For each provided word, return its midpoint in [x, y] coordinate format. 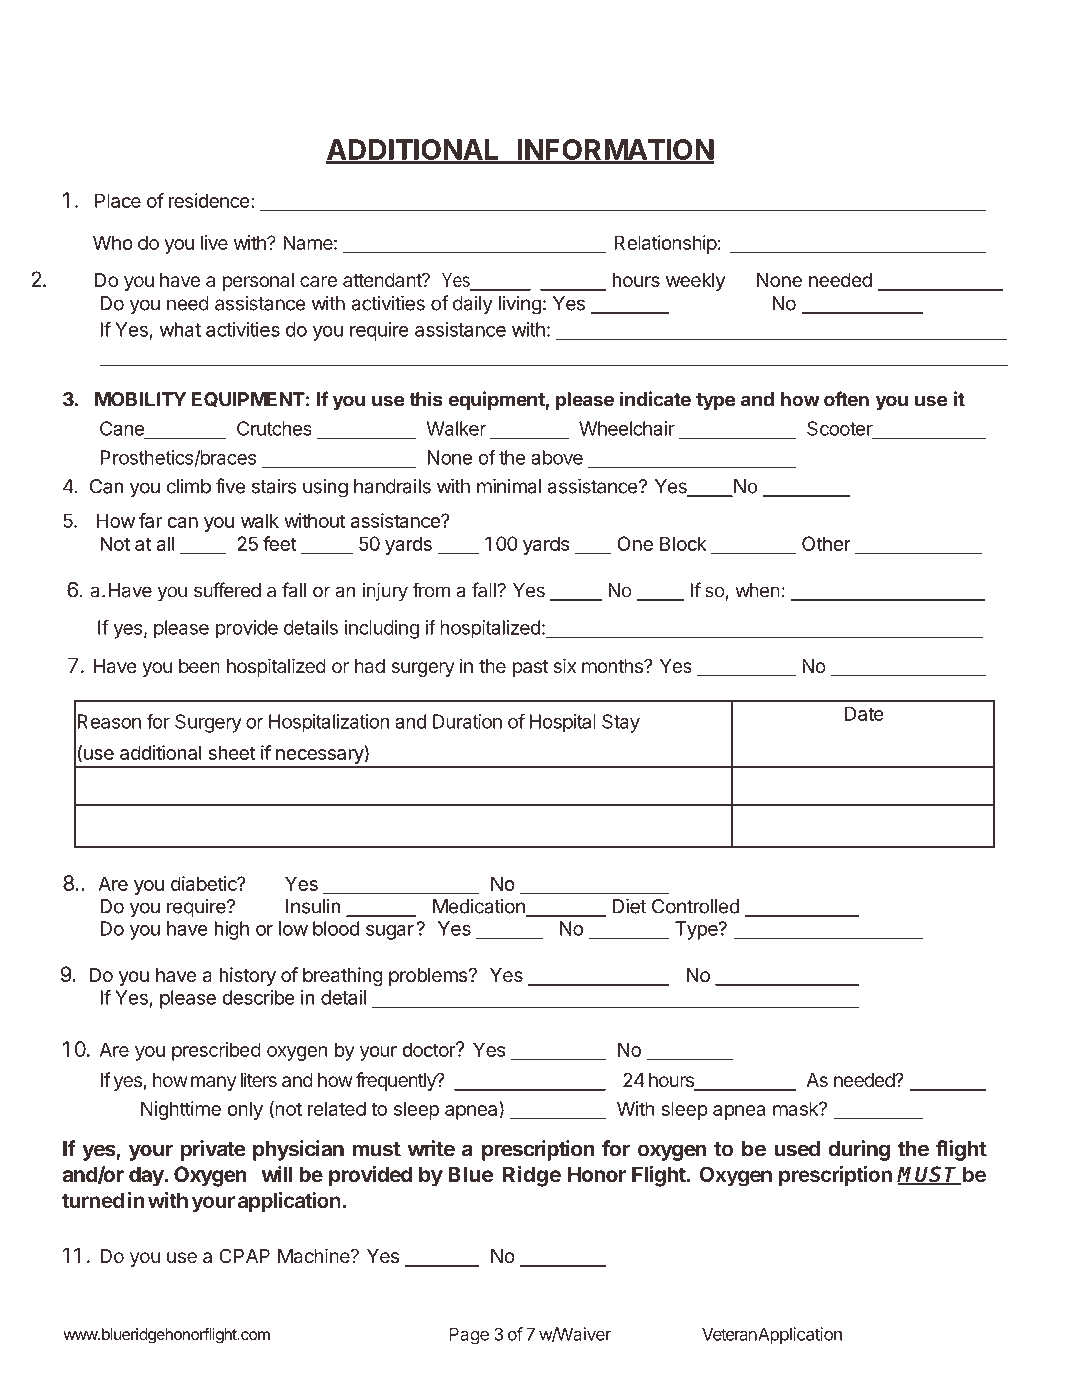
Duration [467, 721]
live [214, 242]
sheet [232, 752]
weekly [695, 282]
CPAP [244, 1255]
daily [473, 305]
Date [864, 713]
